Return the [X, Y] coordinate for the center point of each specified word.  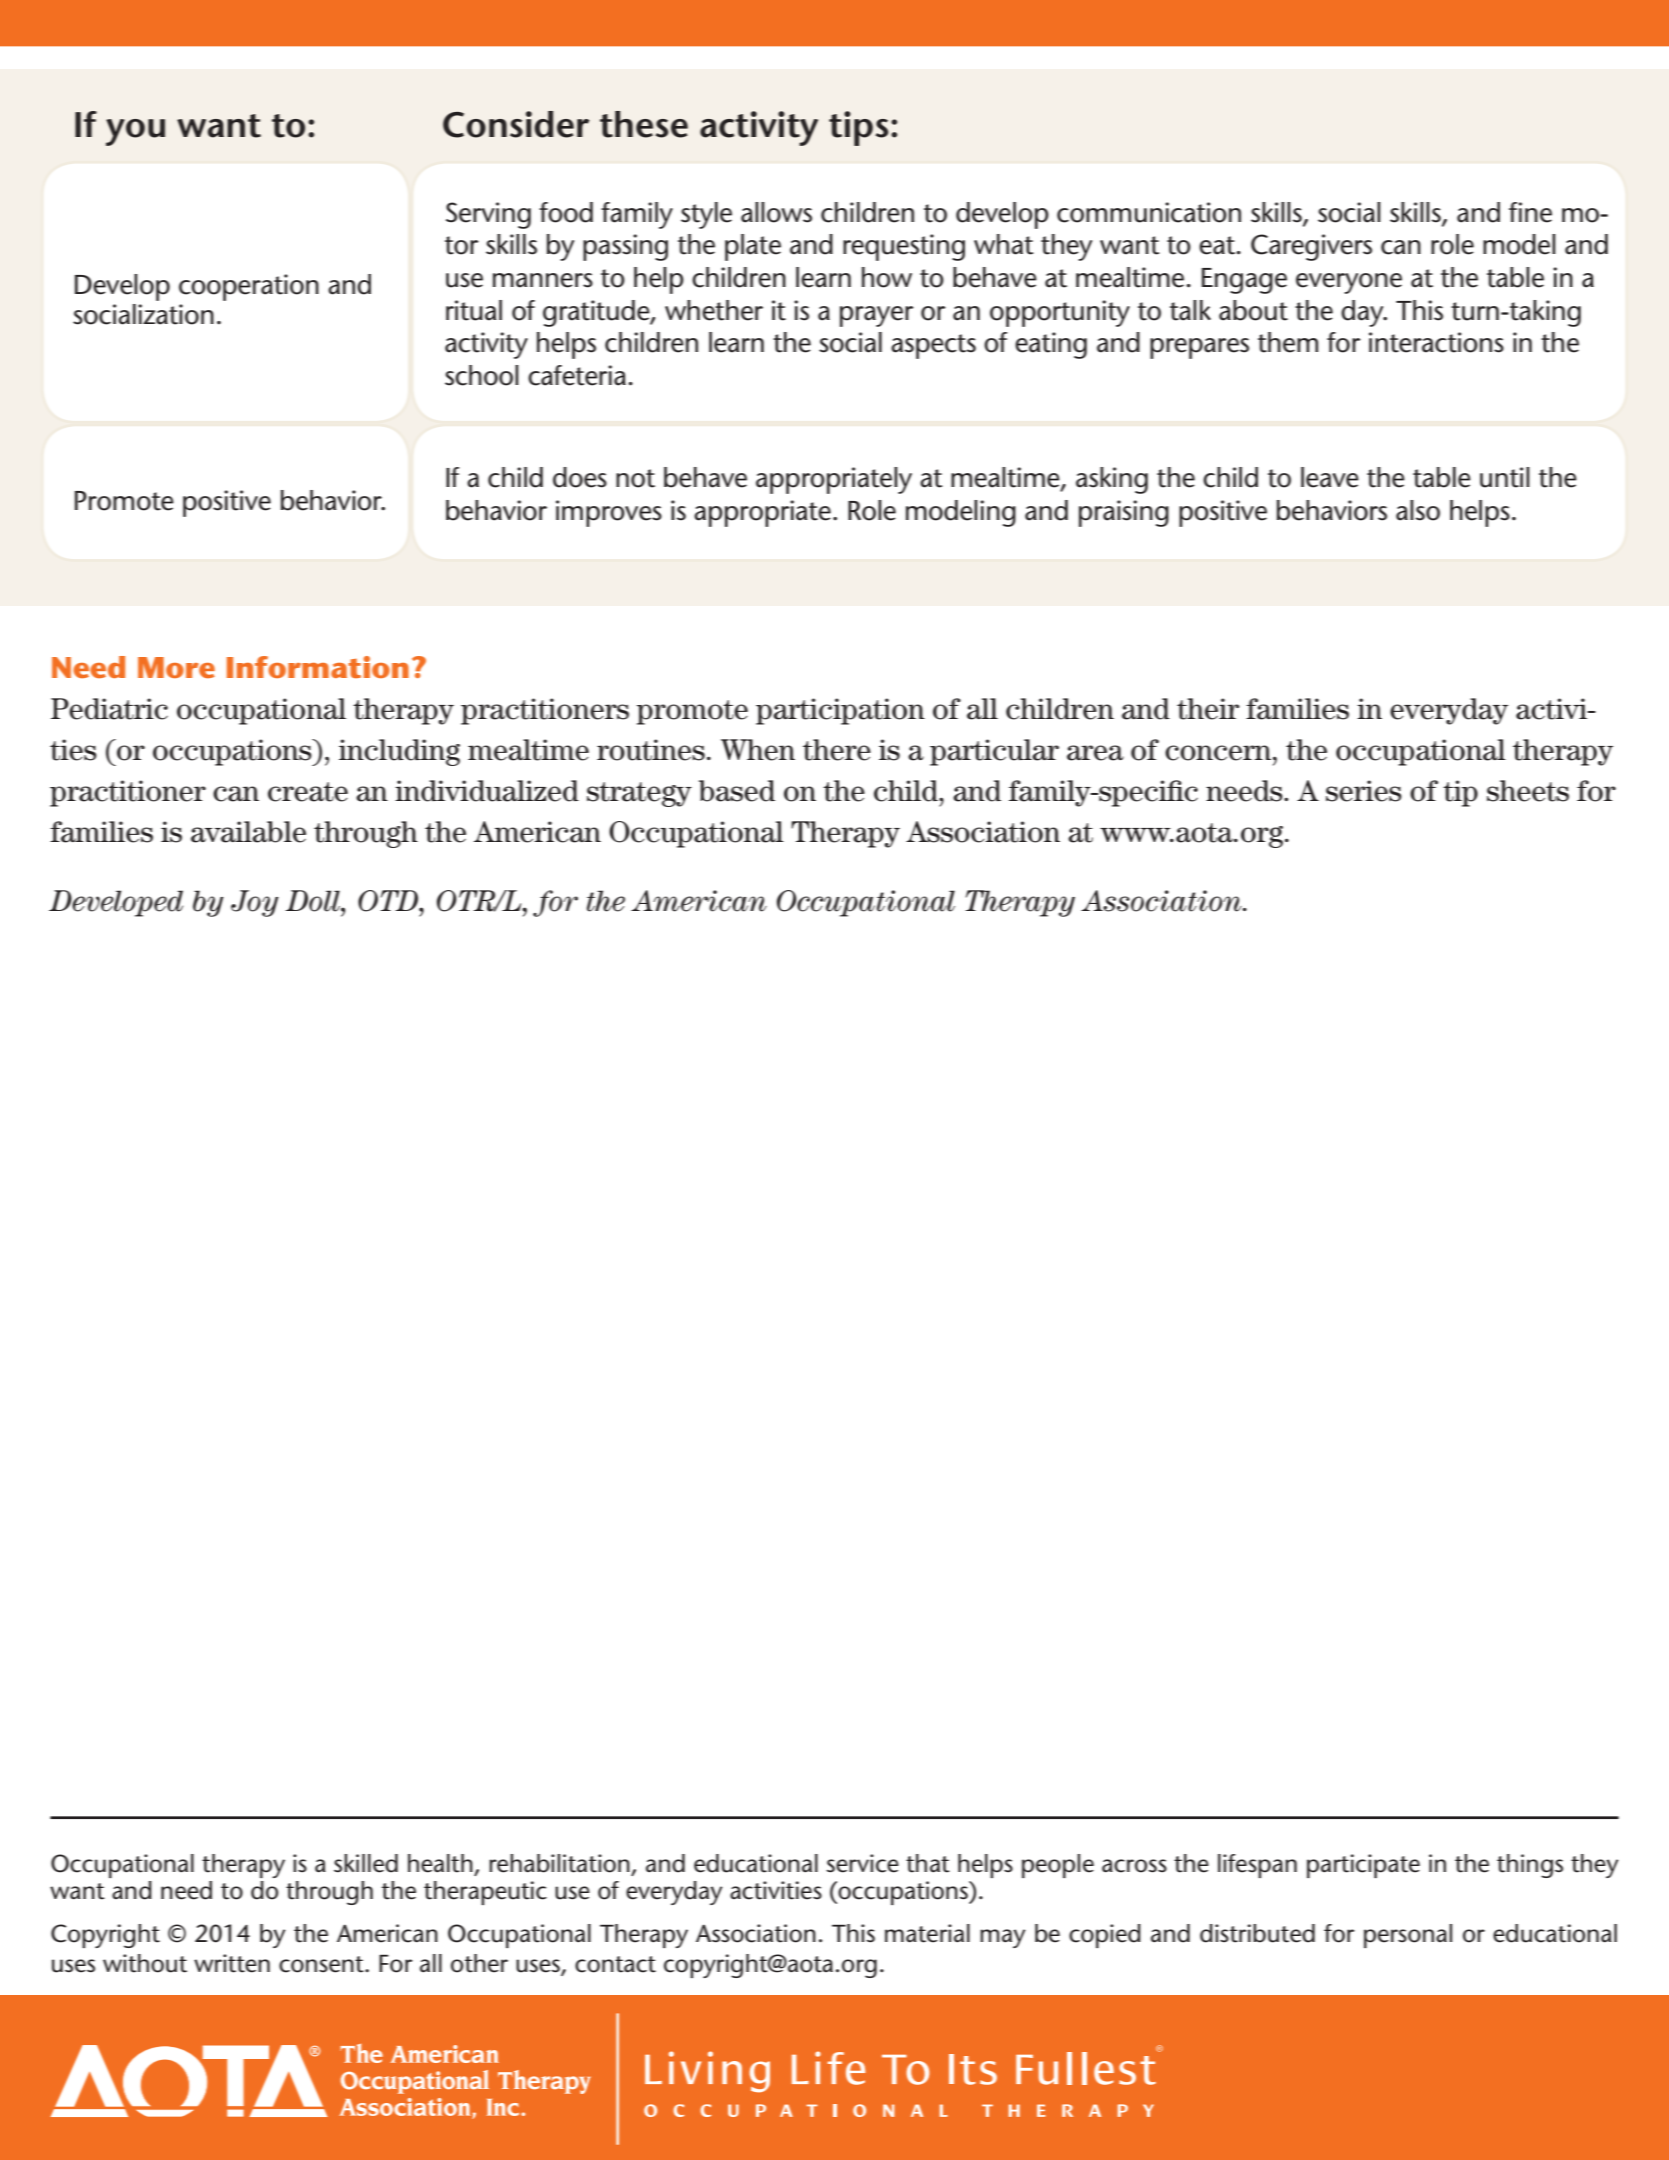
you [135, 132]
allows [776, 212]
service [862, 1863]
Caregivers [1311, 247]
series [1364, 791]
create [308, 792]
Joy [255, 903]
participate [1363, 1866]
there [837, 750]
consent [322, 1964]
